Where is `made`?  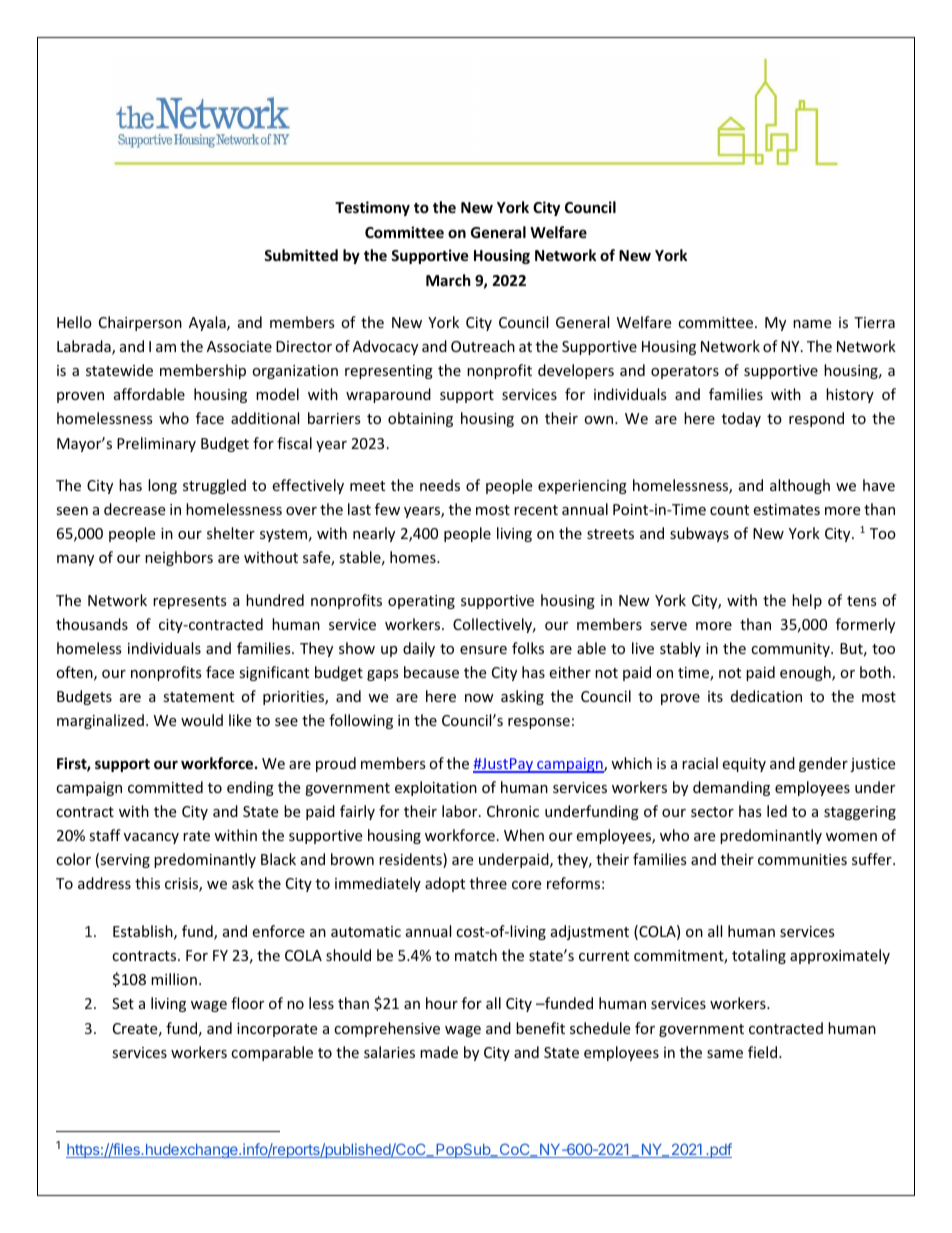
made is located at coordinates (439, 1052).
